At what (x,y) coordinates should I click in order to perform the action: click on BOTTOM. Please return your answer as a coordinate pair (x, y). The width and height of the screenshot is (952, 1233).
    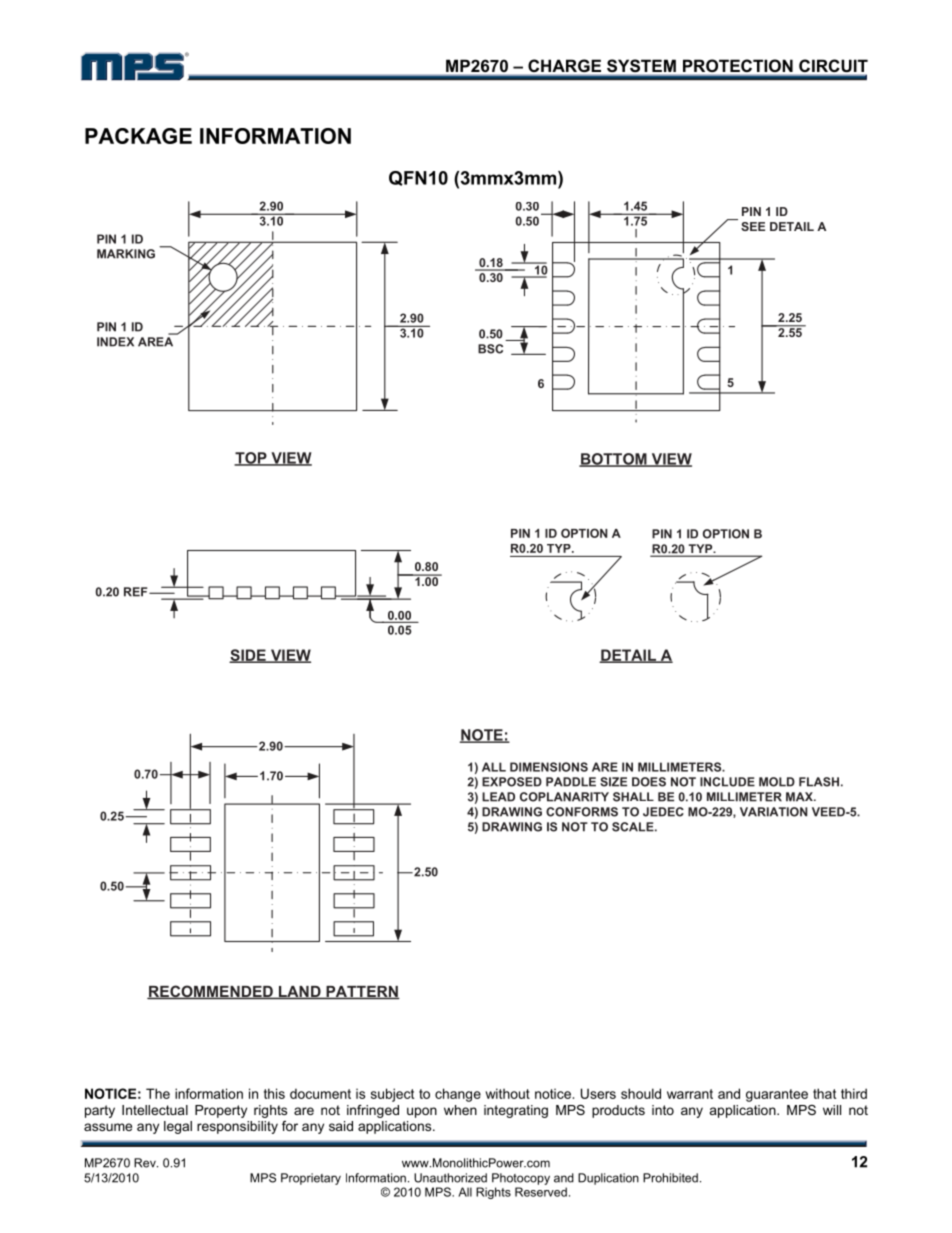
    Looking at the image, I should click on (614, 460).
